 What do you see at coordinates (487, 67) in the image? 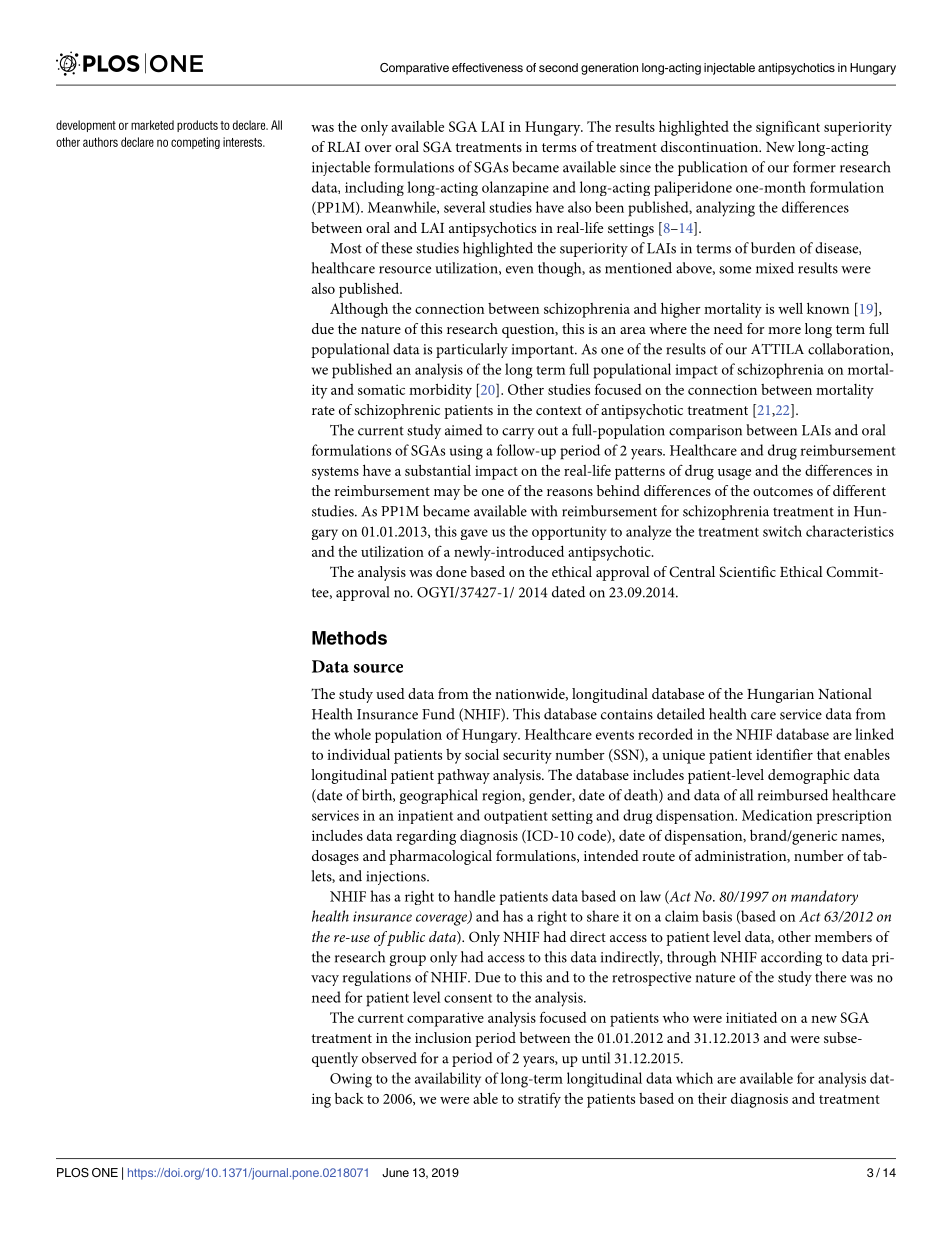
I see `effectiveness` at bounding box center [487, 67].
